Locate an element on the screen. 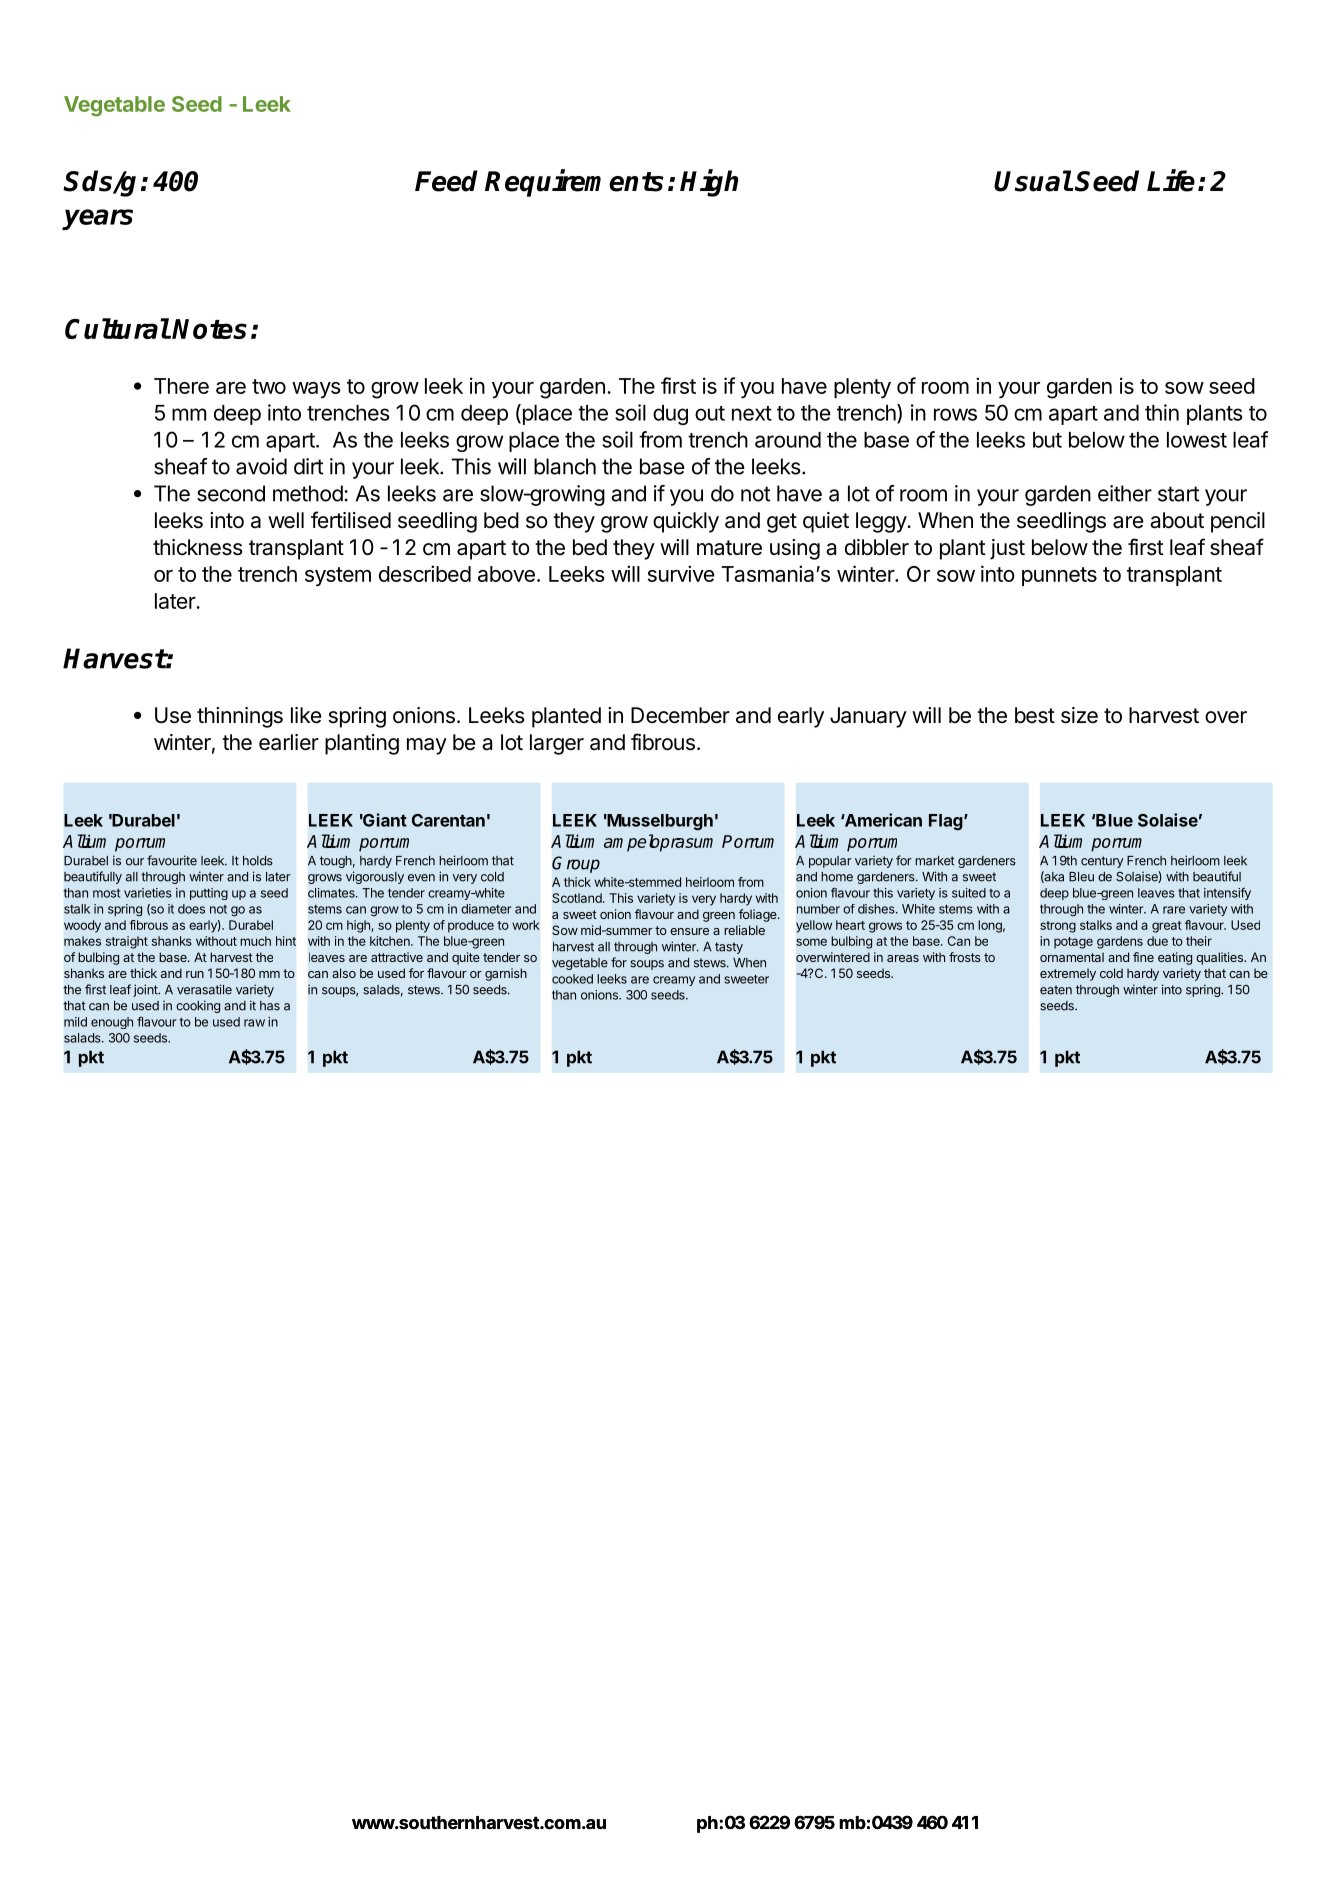  Life is located at coordinates (1171, 180).
